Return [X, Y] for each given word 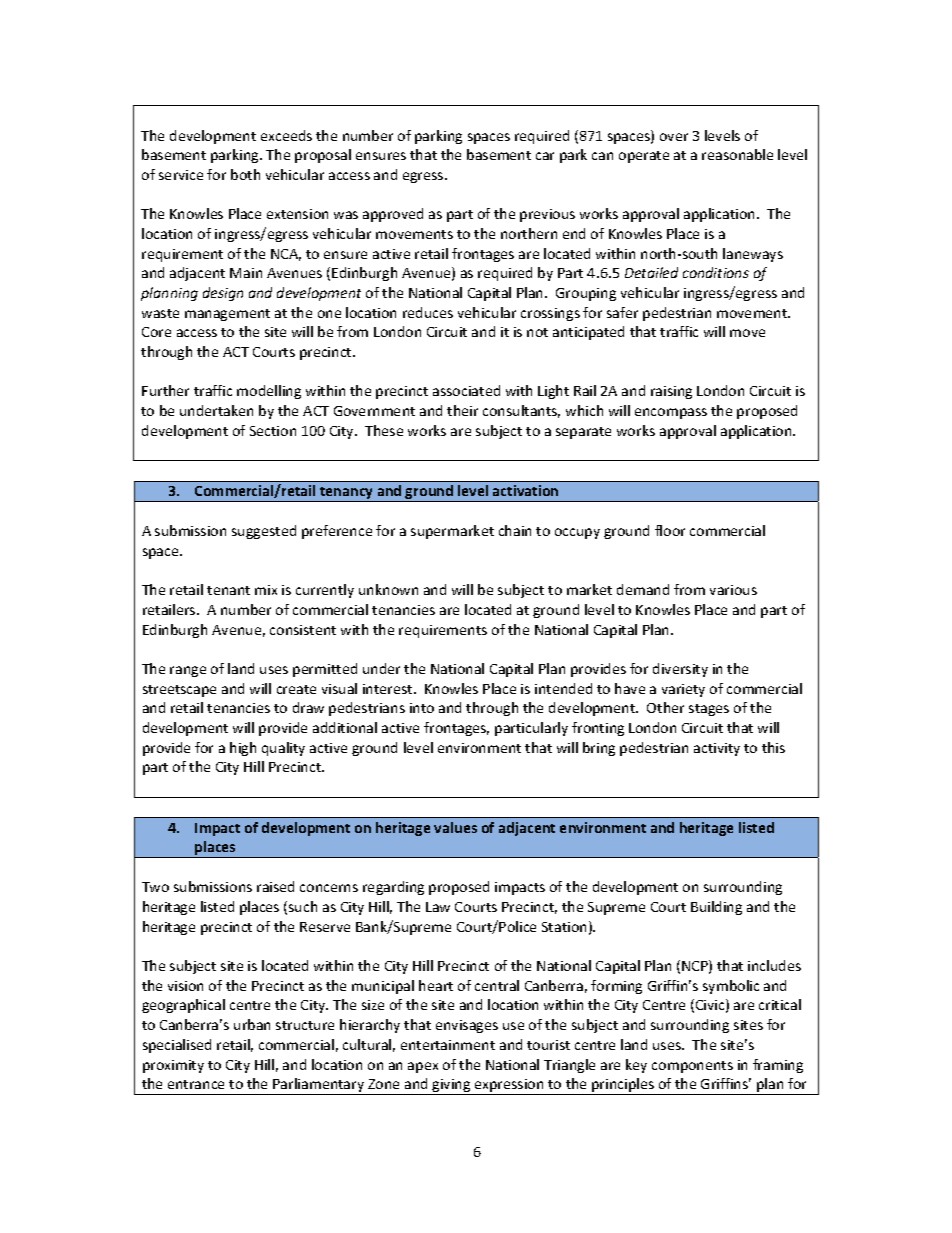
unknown [388, 589]
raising [671, 392]
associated [466, 390]
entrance [196, 1084]
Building [716, 908]
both [245, 174]
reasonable [737, 154]
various [733, 590]
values [455, 827]
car [545, 156]
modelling [269, 392]
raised [275, 886]
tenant [228, 590]
